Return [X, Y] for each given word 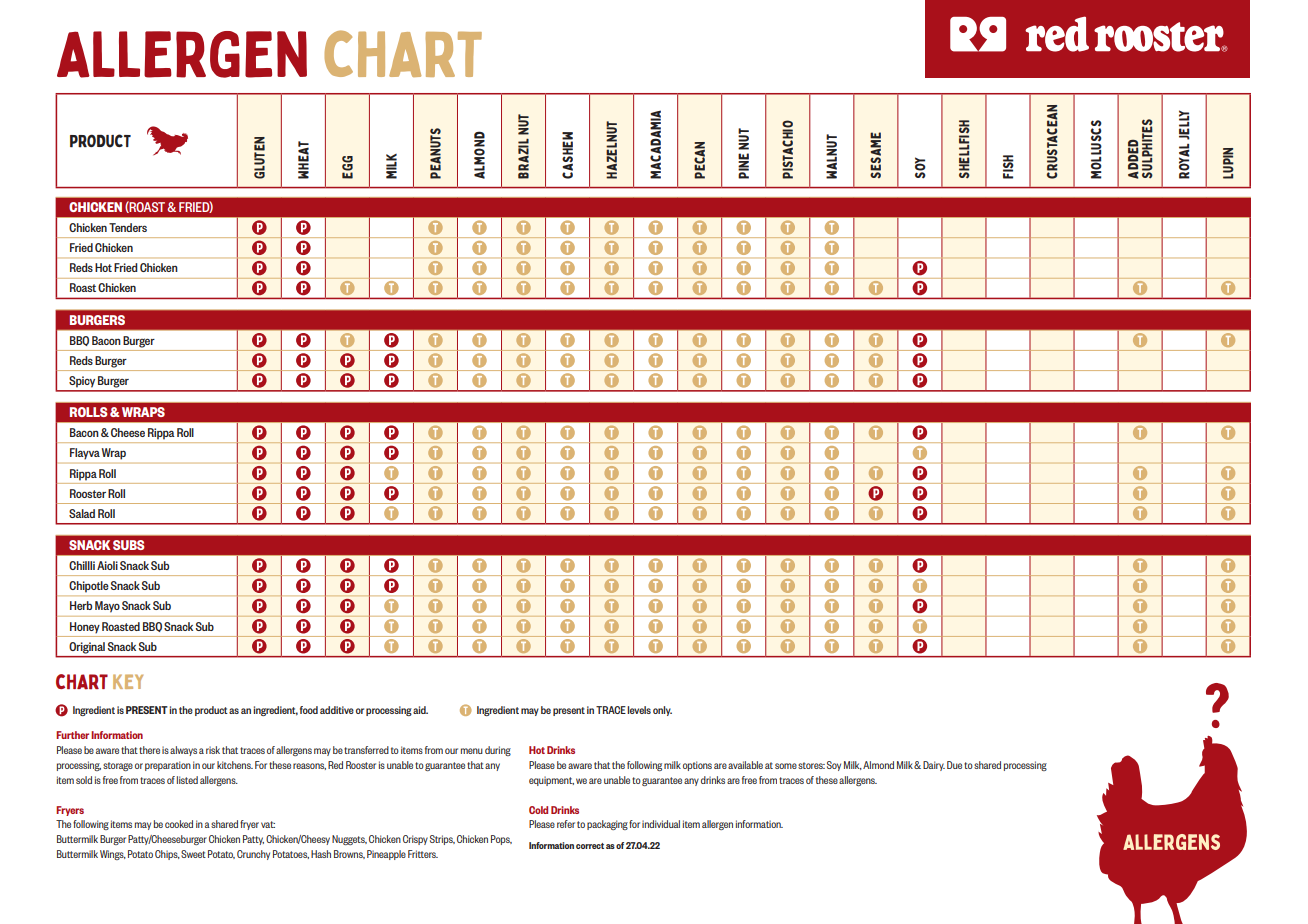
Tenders [128, 227]
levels [639, 710]
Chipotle [88, 586]
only [662, 711]
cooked [179, 824]
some [786, 766]
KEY [128, 681]
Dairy [934, 766]
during [498, 751]
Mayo [107, 606]
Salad [82, 513]
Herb [81, 605]
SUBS [128, 545]
